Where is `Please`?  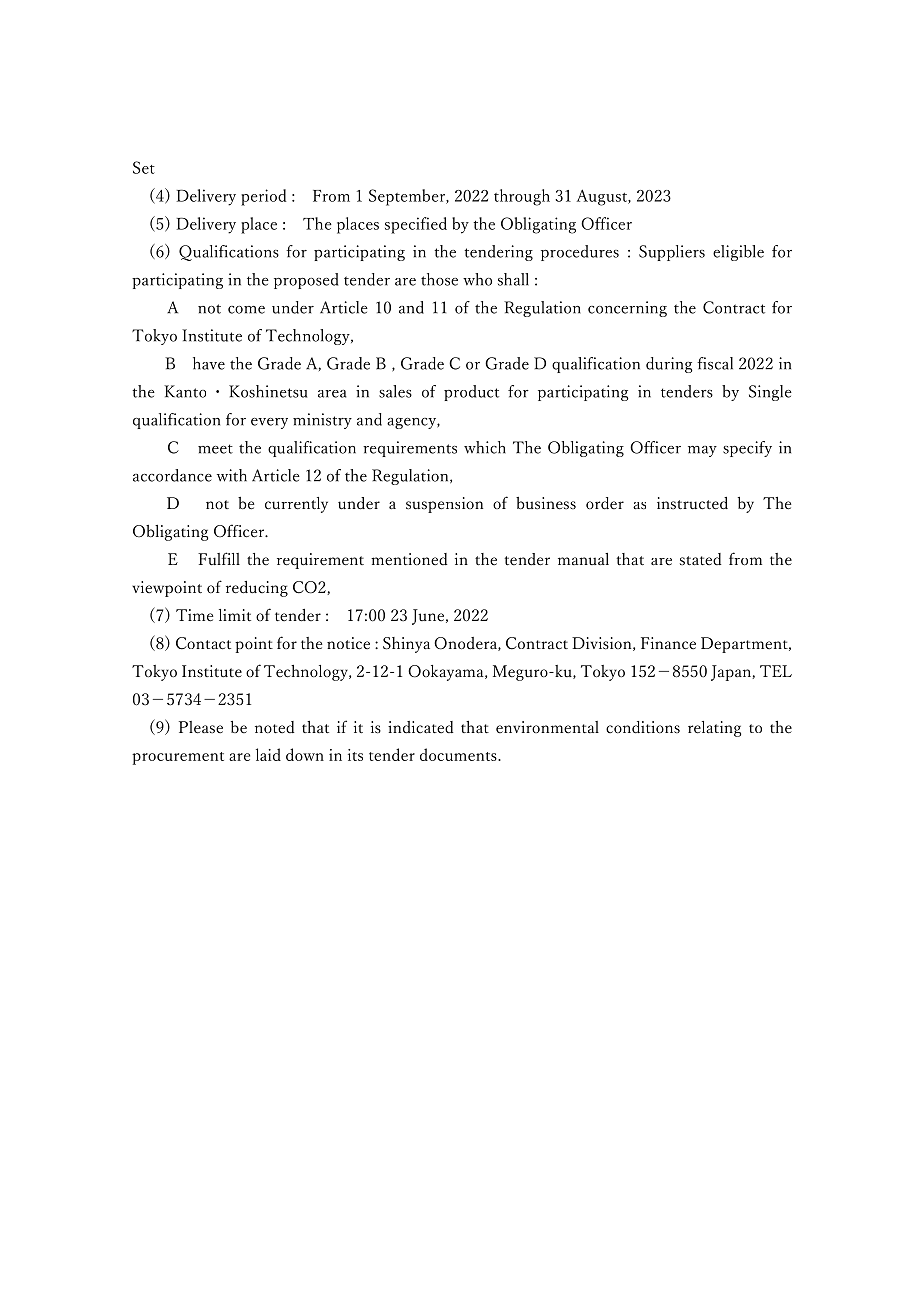
Please is located at coordinates (201, 727).
